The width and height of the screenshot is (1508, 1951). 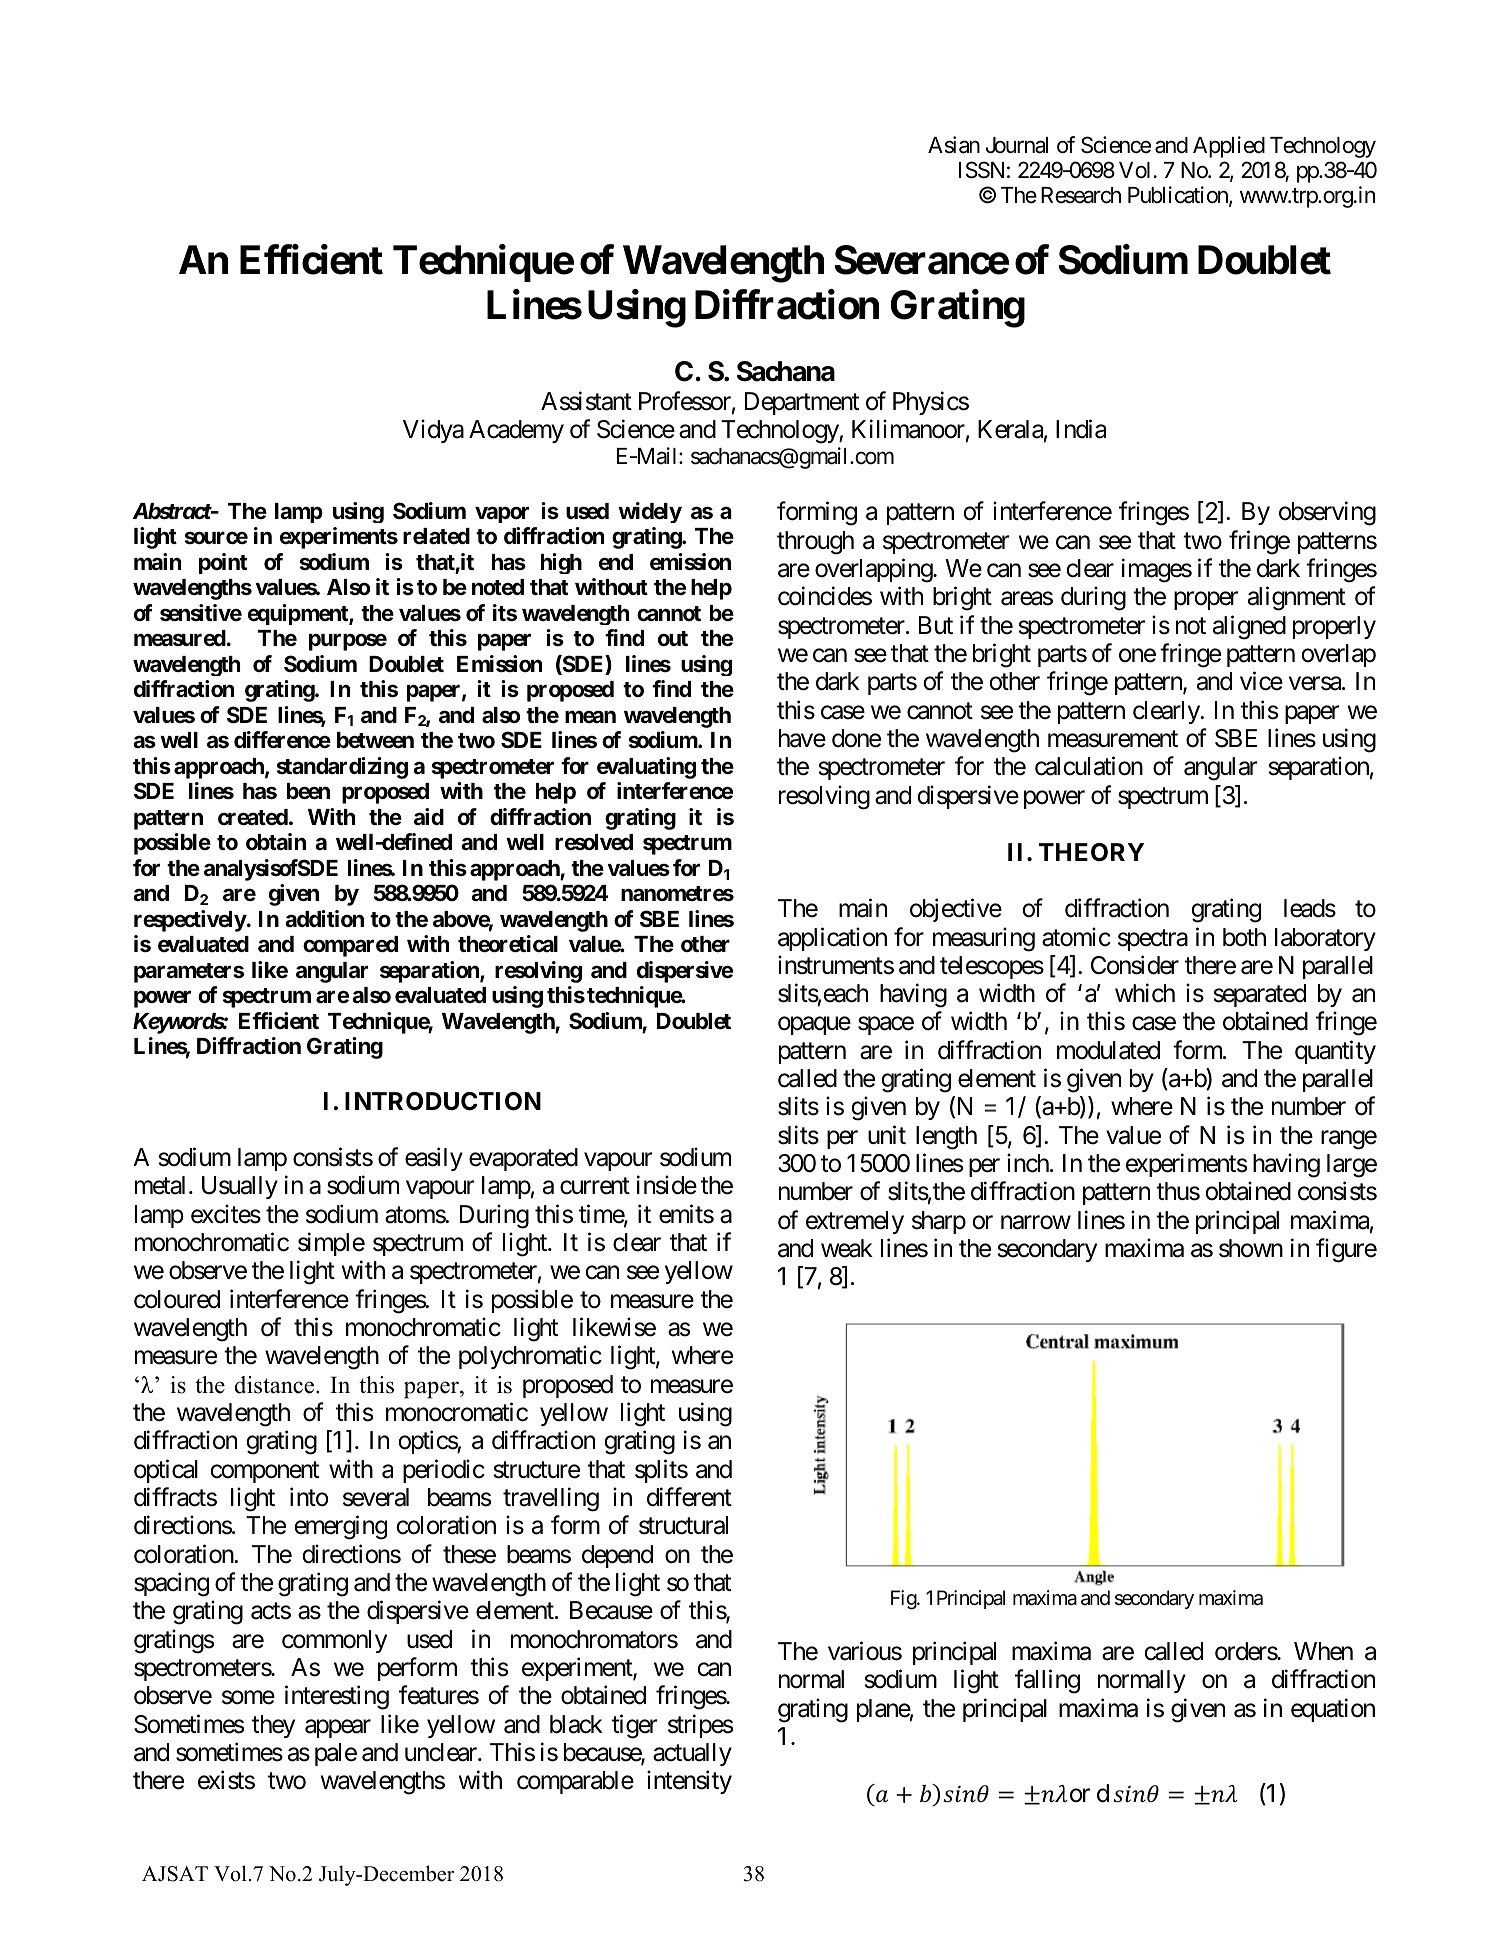 I want to click on application, so click(x=832, y=939).
